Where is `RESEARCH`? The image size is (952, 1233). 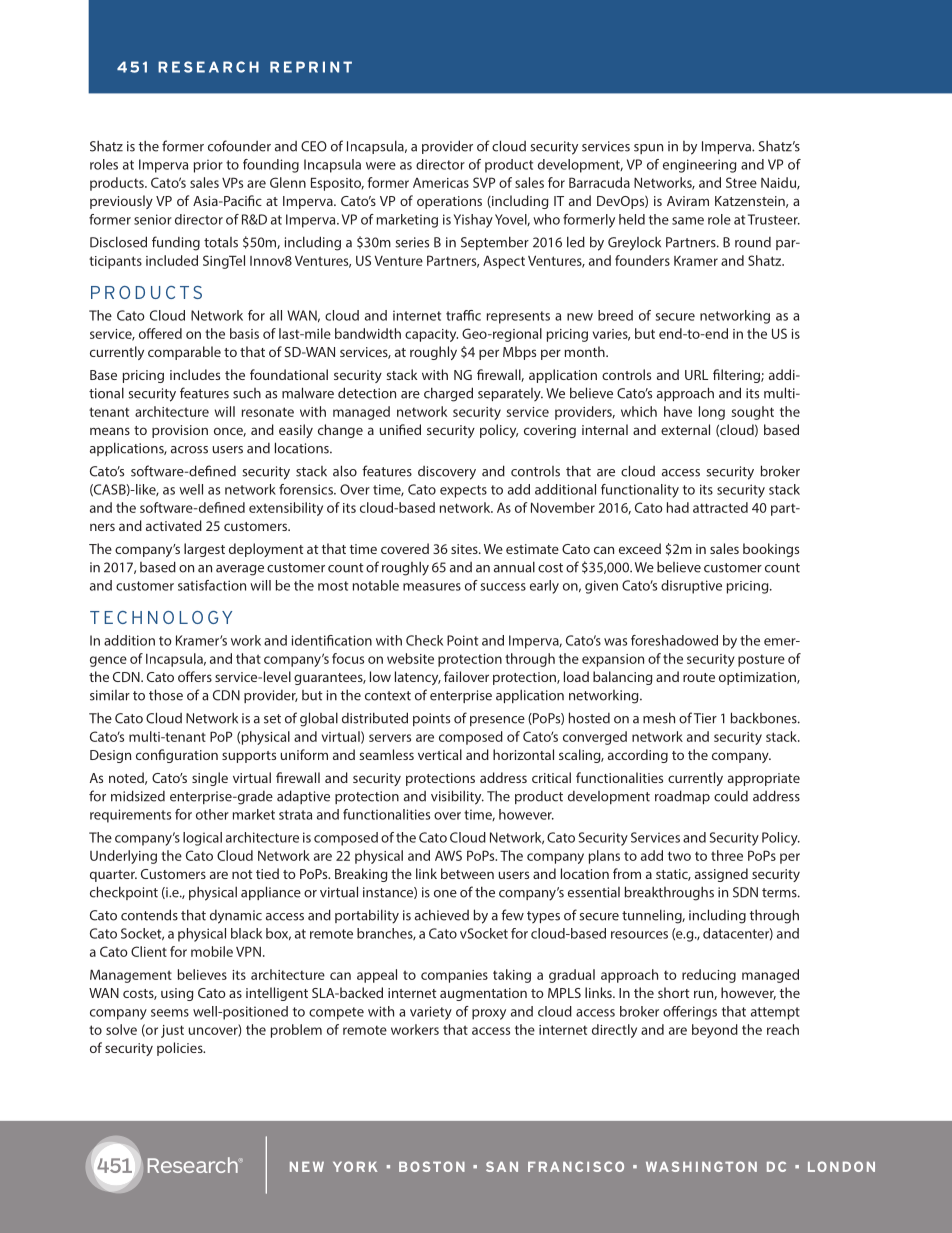
RESEARCH is located at coordinates (208, 67).
